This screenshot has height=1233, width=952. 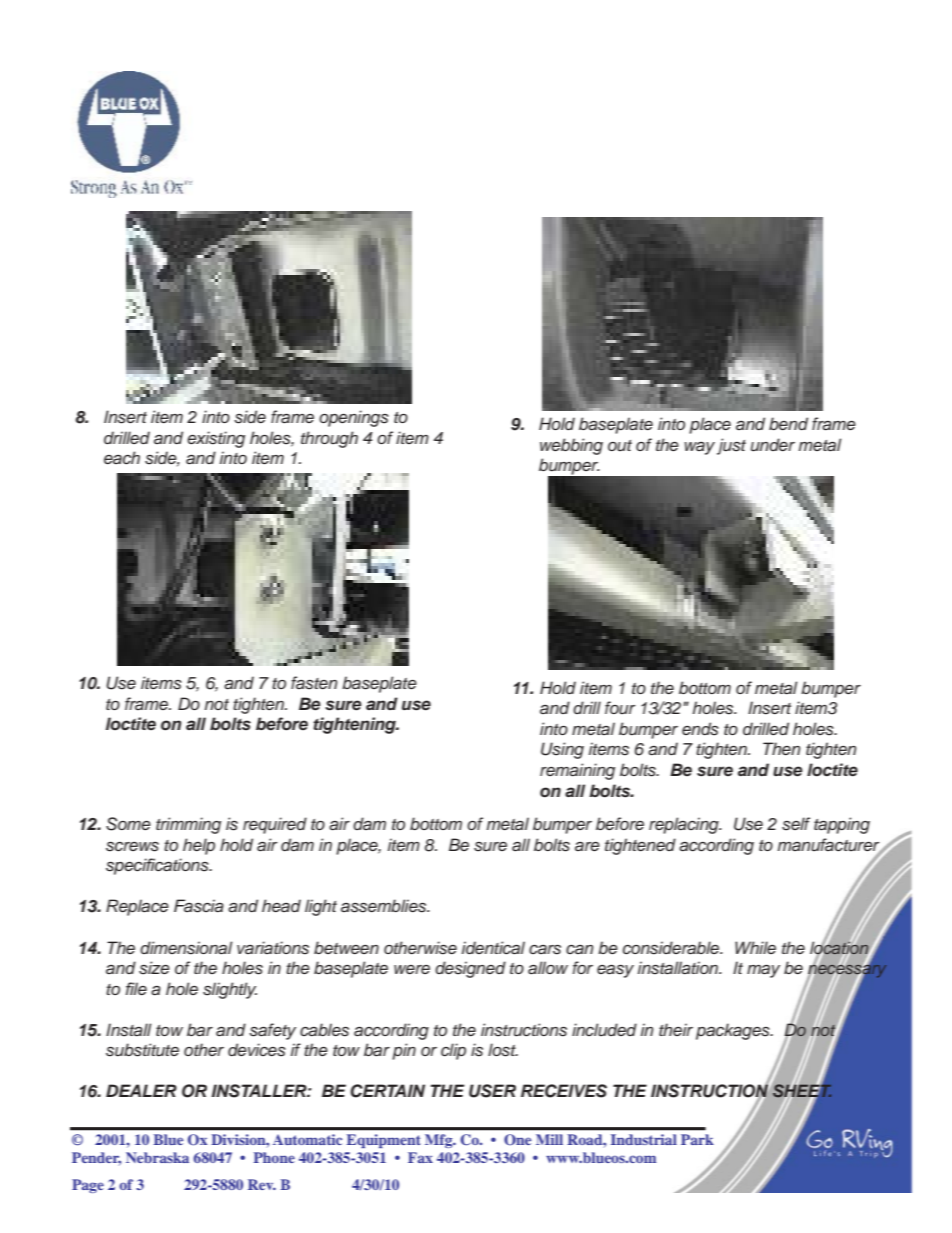 What do you see at coordinates (216, 439) in the screenshot?
I see `existing` at bounding box center [216, 439].
